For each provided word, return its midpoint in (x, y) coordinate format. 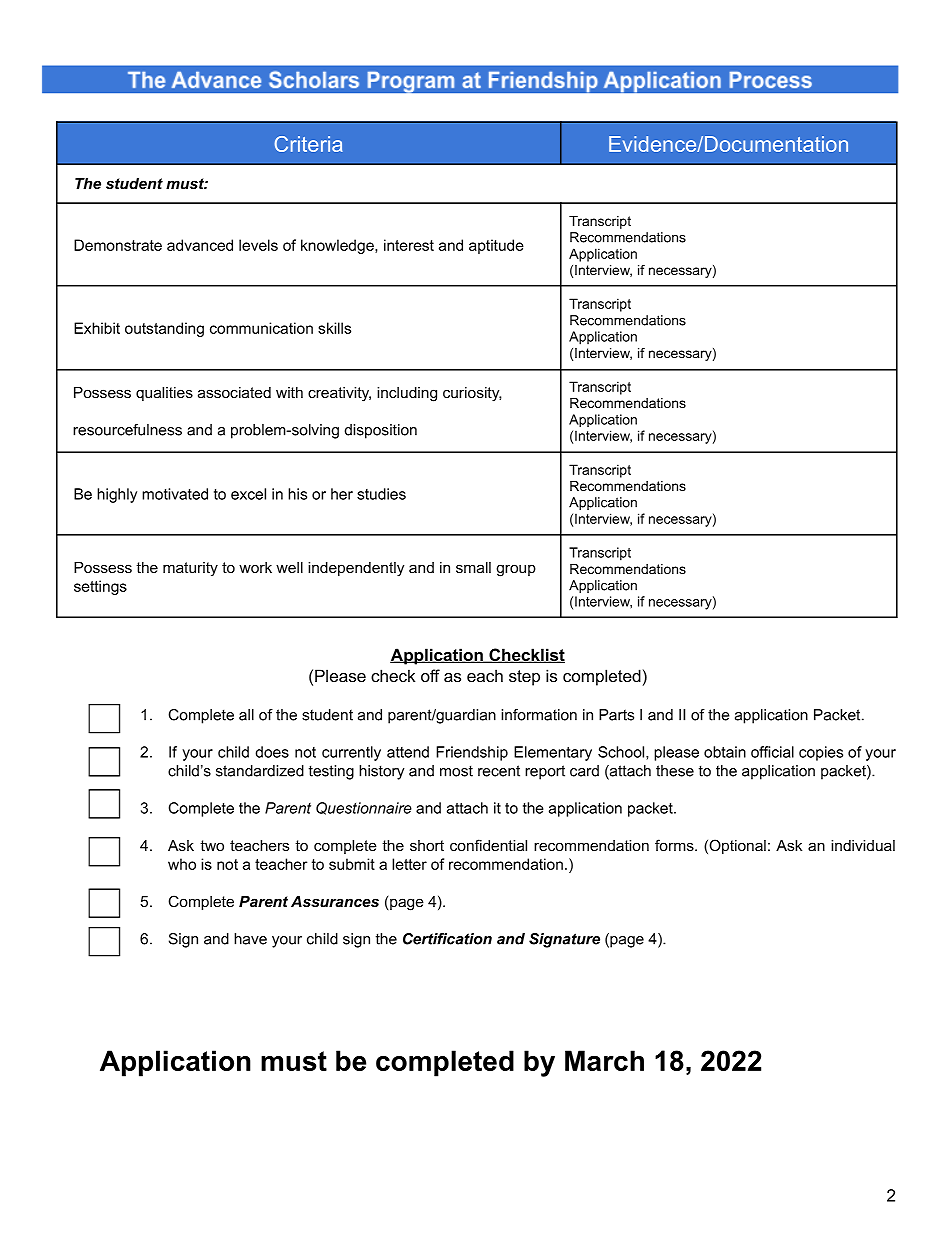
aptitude (496, 246)
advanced (200, 245)
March (604, 1060)
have (250, 939)
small (473, 567)
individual (863, 845)
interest (409, 245)
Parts (616, 715)
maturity (190, 569)
